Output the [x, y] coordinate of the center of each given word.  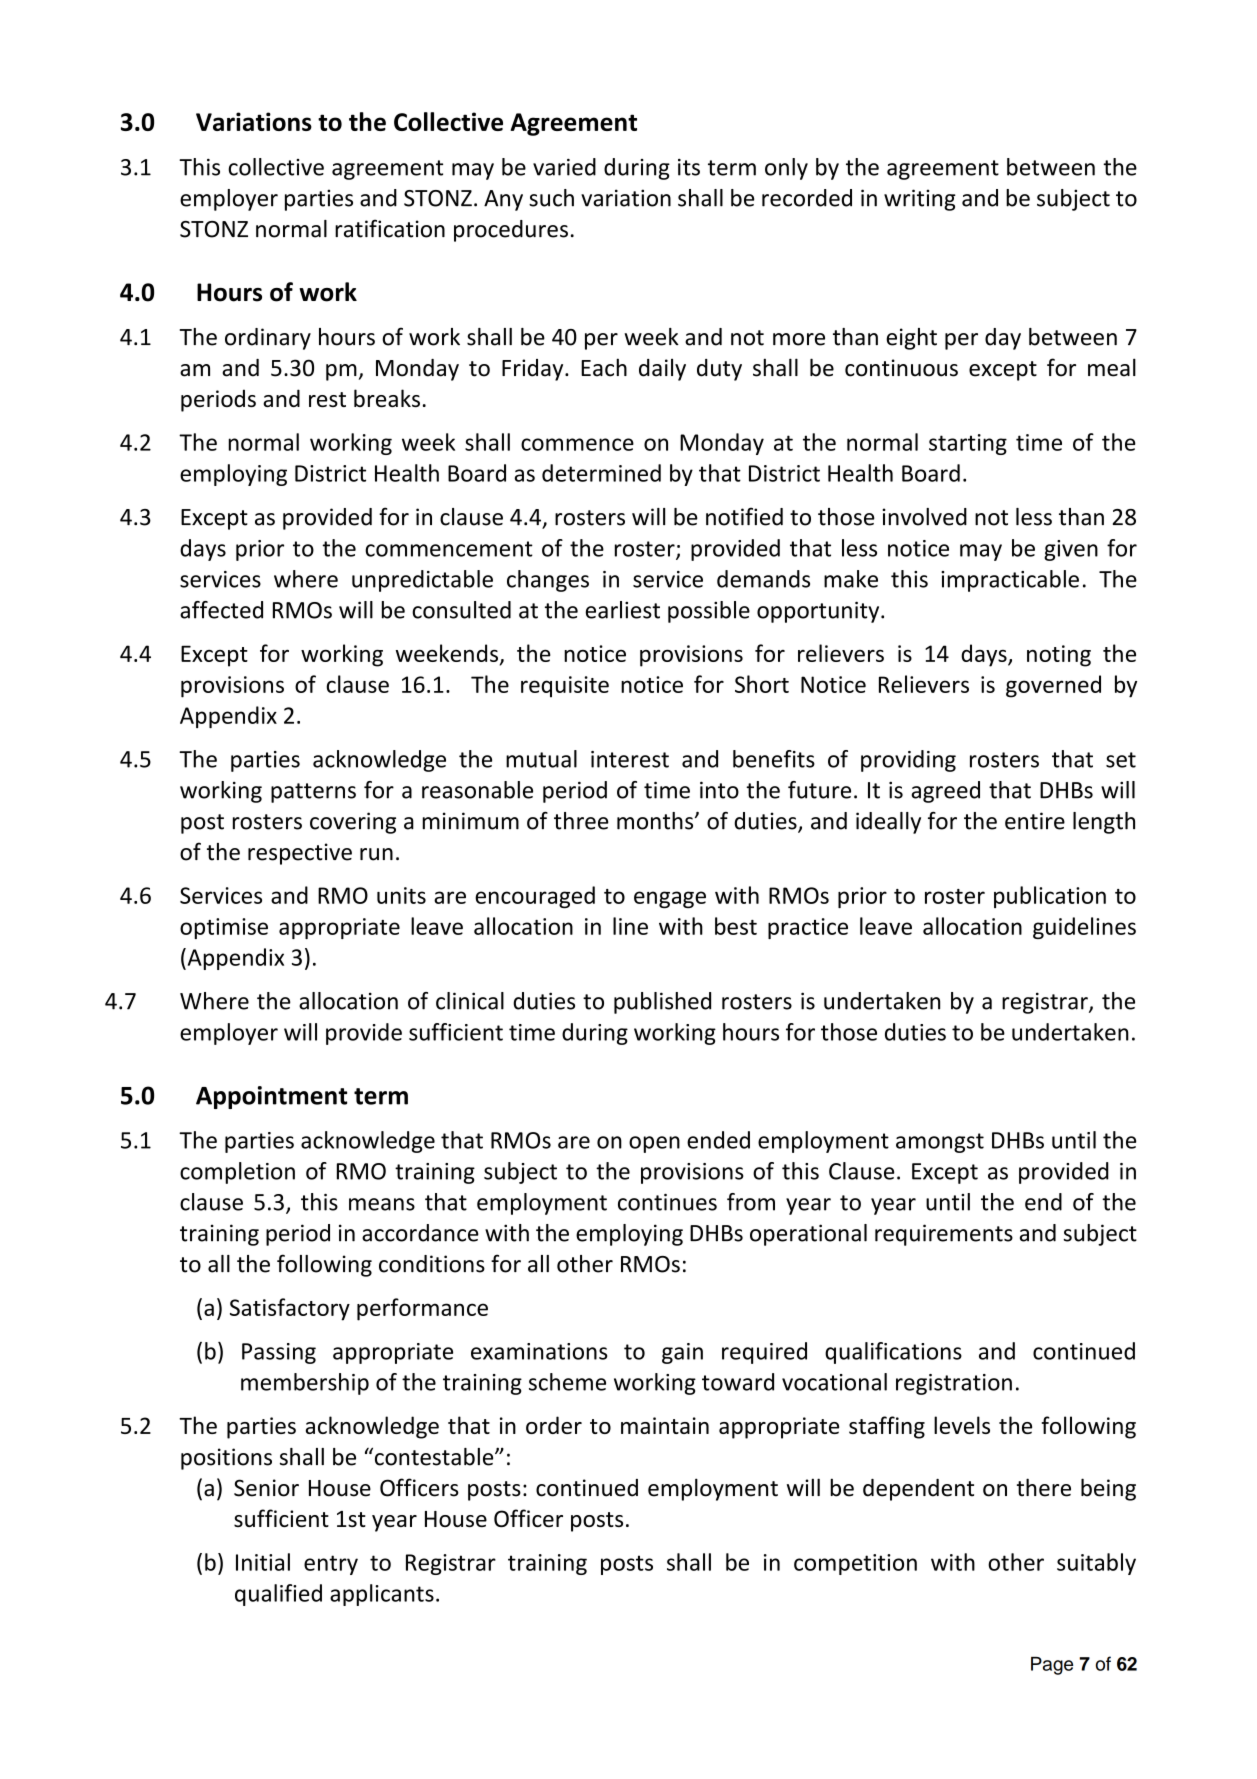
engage [670, 899]
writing [920, 200]
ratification [390, 228]
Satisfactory [290, 1309]
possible [709, 612]
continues [667, 1202]
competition [855, 1564]
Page [1052, 1666]
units [401, 895]
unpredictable [422, 581]
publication [1050, 897]
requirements [944, 1235]
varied [564, 167]
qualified [278, 1595]
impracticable [1010, 581]
